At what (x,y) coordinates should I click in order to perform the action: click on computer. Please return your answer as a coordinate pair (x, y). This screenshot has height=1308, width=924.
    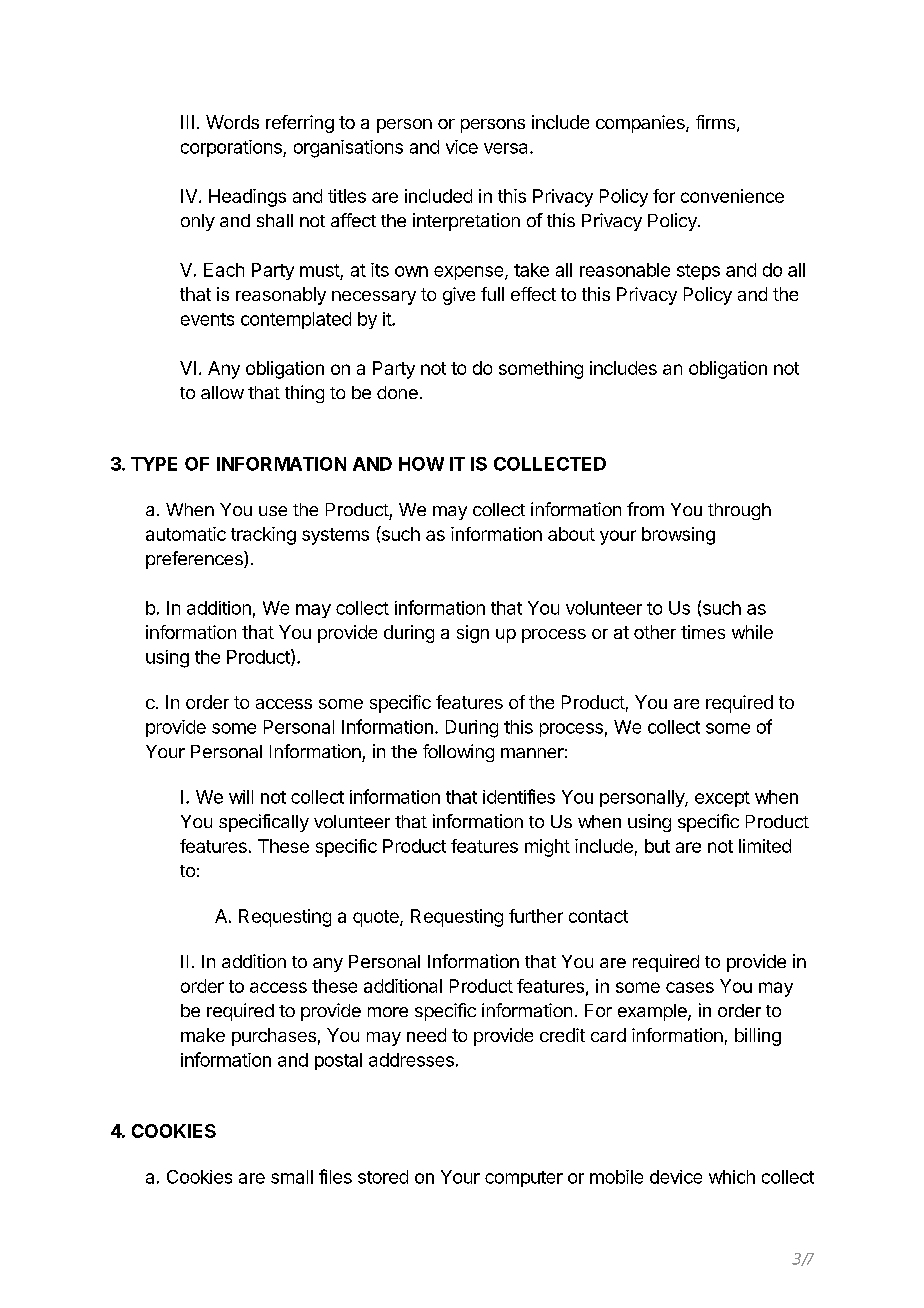
    Looking at the image, I should click on (524, 1179).
